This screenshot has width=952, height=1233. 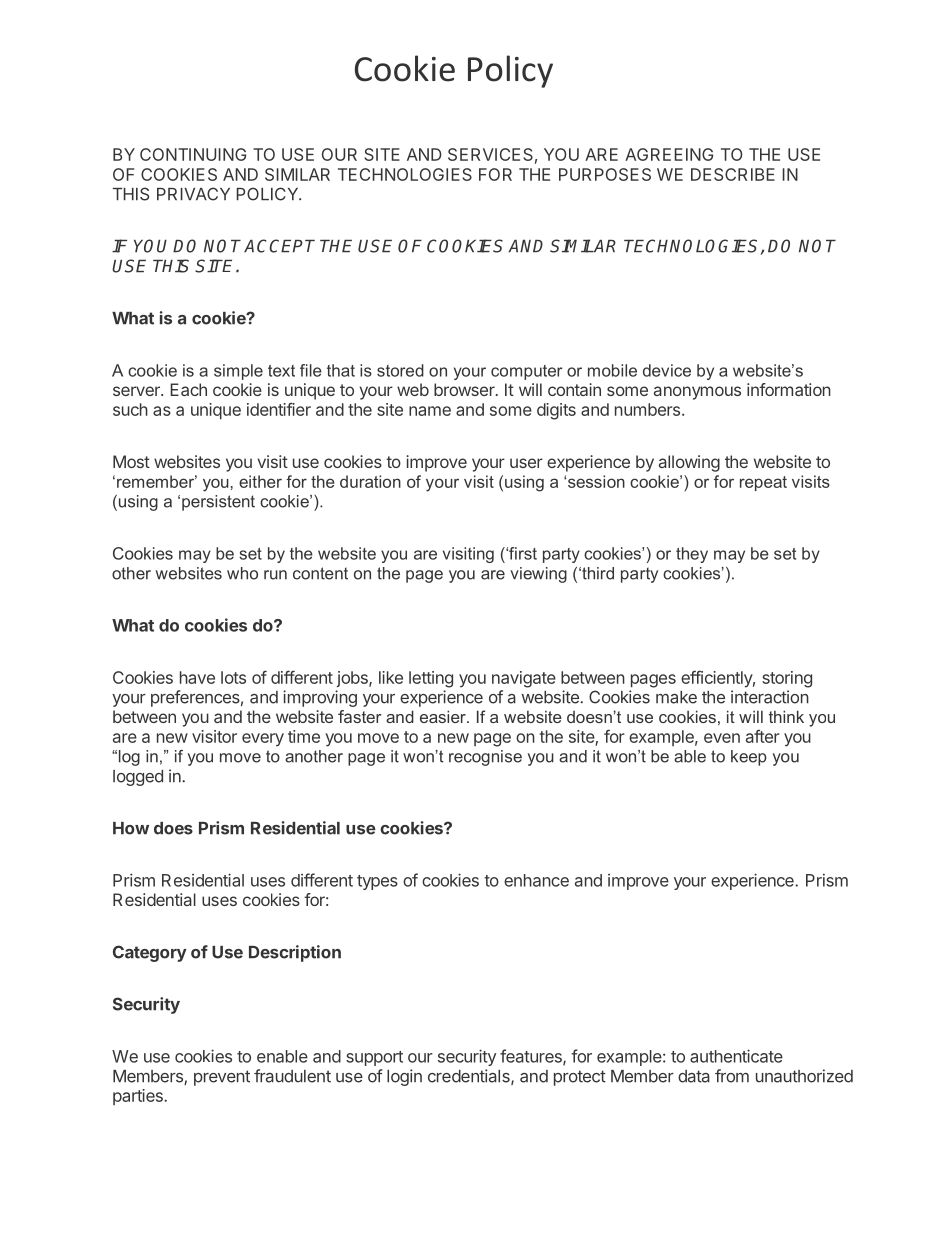 What do you see at coordinates (197, 677) in the screenshot?
I see `have` at bounding box center [197, 677].
